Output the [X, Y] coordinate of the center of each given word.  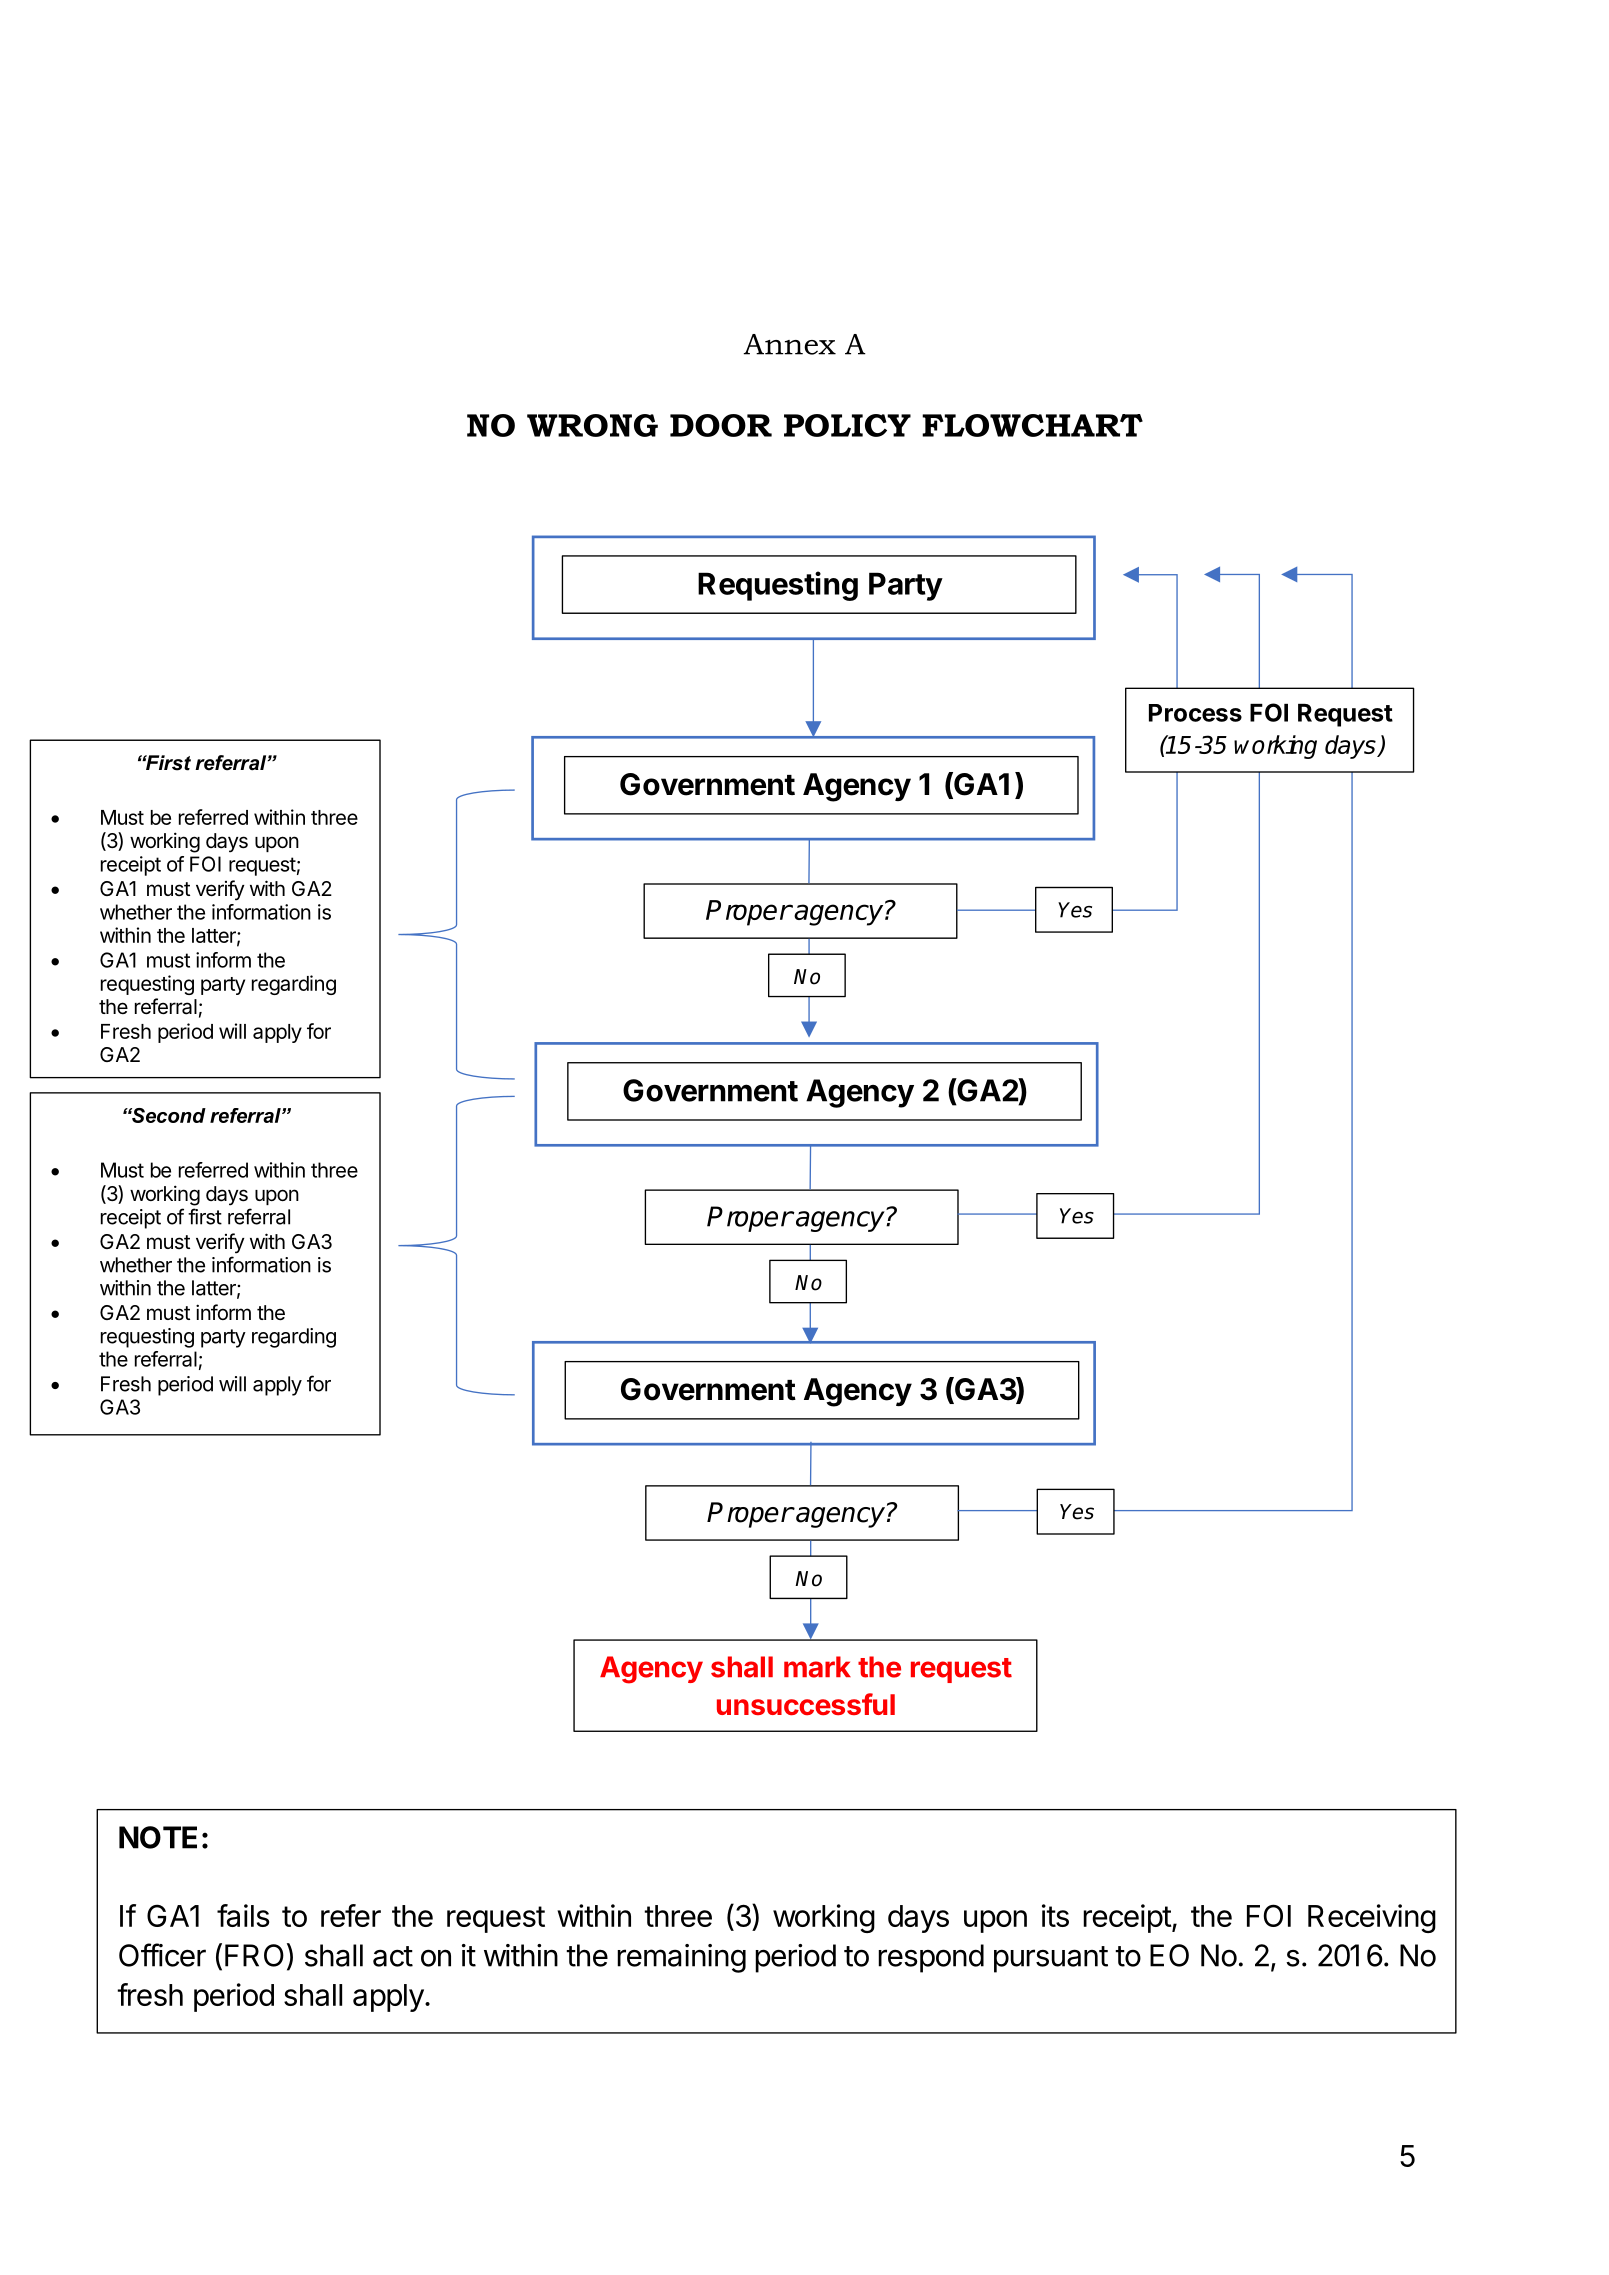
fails [243, 1915]
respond [931, 1958]
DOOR [721, 425]
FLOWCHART [1032, 425]
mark [817, 1667]
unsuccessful [806, 1704]
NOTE [158, 1837]
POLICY [847, 425]
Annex [789, 344]
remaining [681, 1958]
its [1055, 1915]
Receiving [1372, 1918]
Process [1195, 713]
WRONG [592, 425]
